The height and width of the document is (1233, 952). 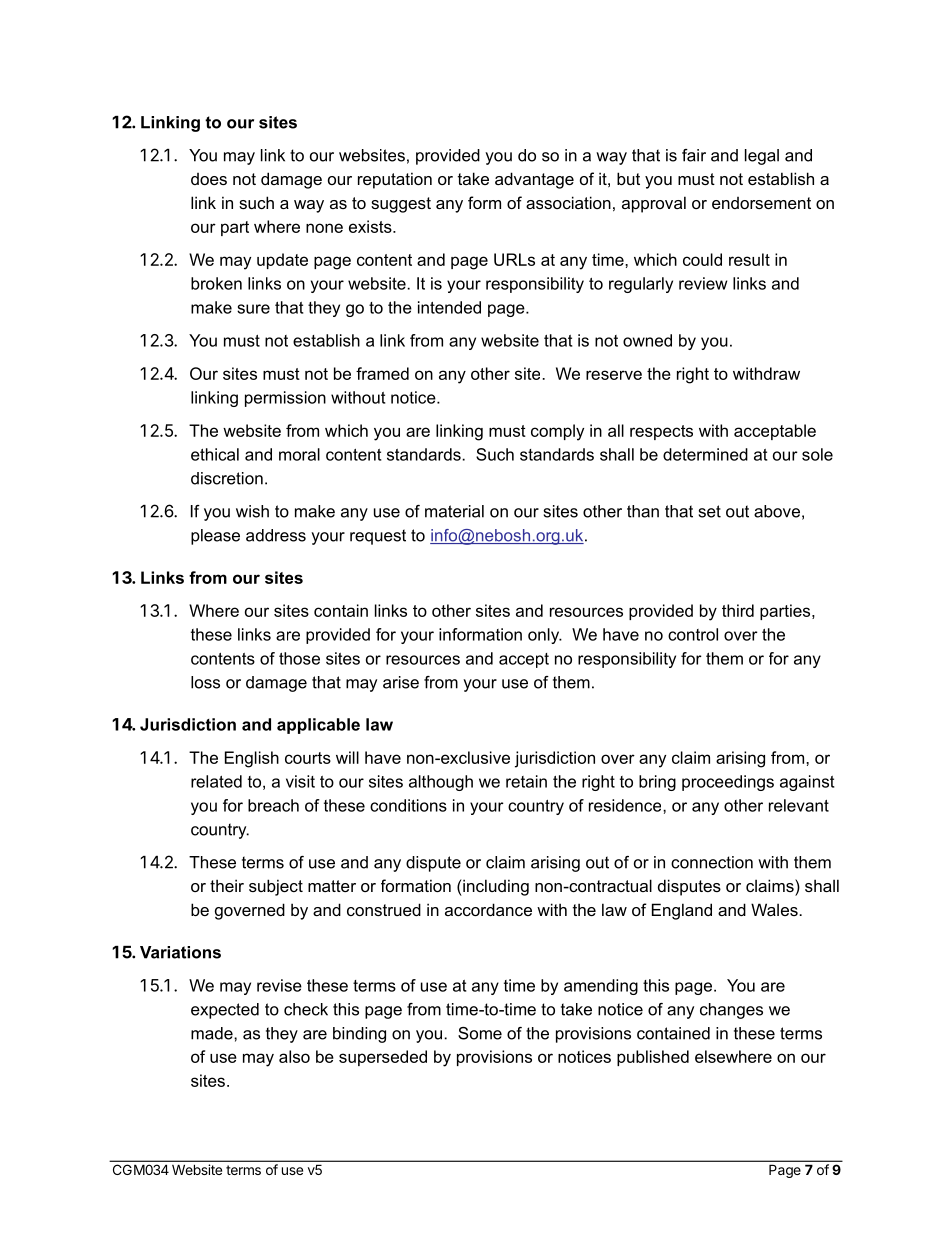 What do you see at coordinates (761, 203) in the document?
I see `endorsement` at bounding box center [761, 203].
